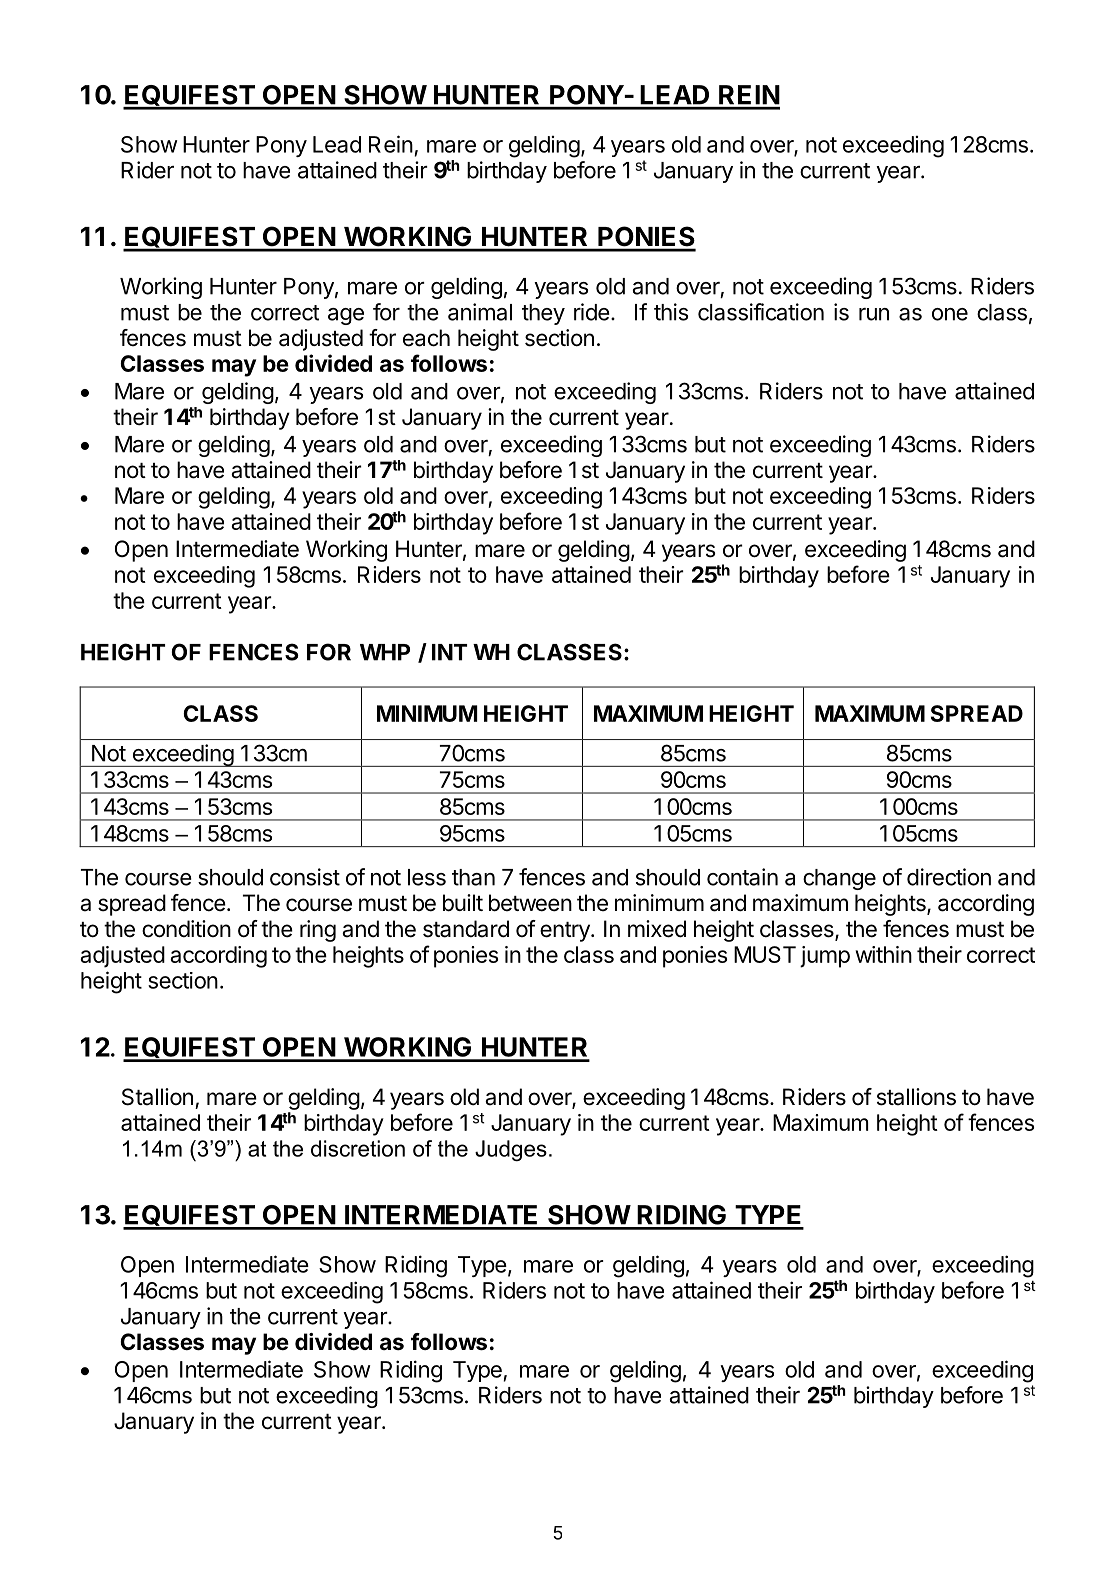  I want to click on they, so click(543, 314).
